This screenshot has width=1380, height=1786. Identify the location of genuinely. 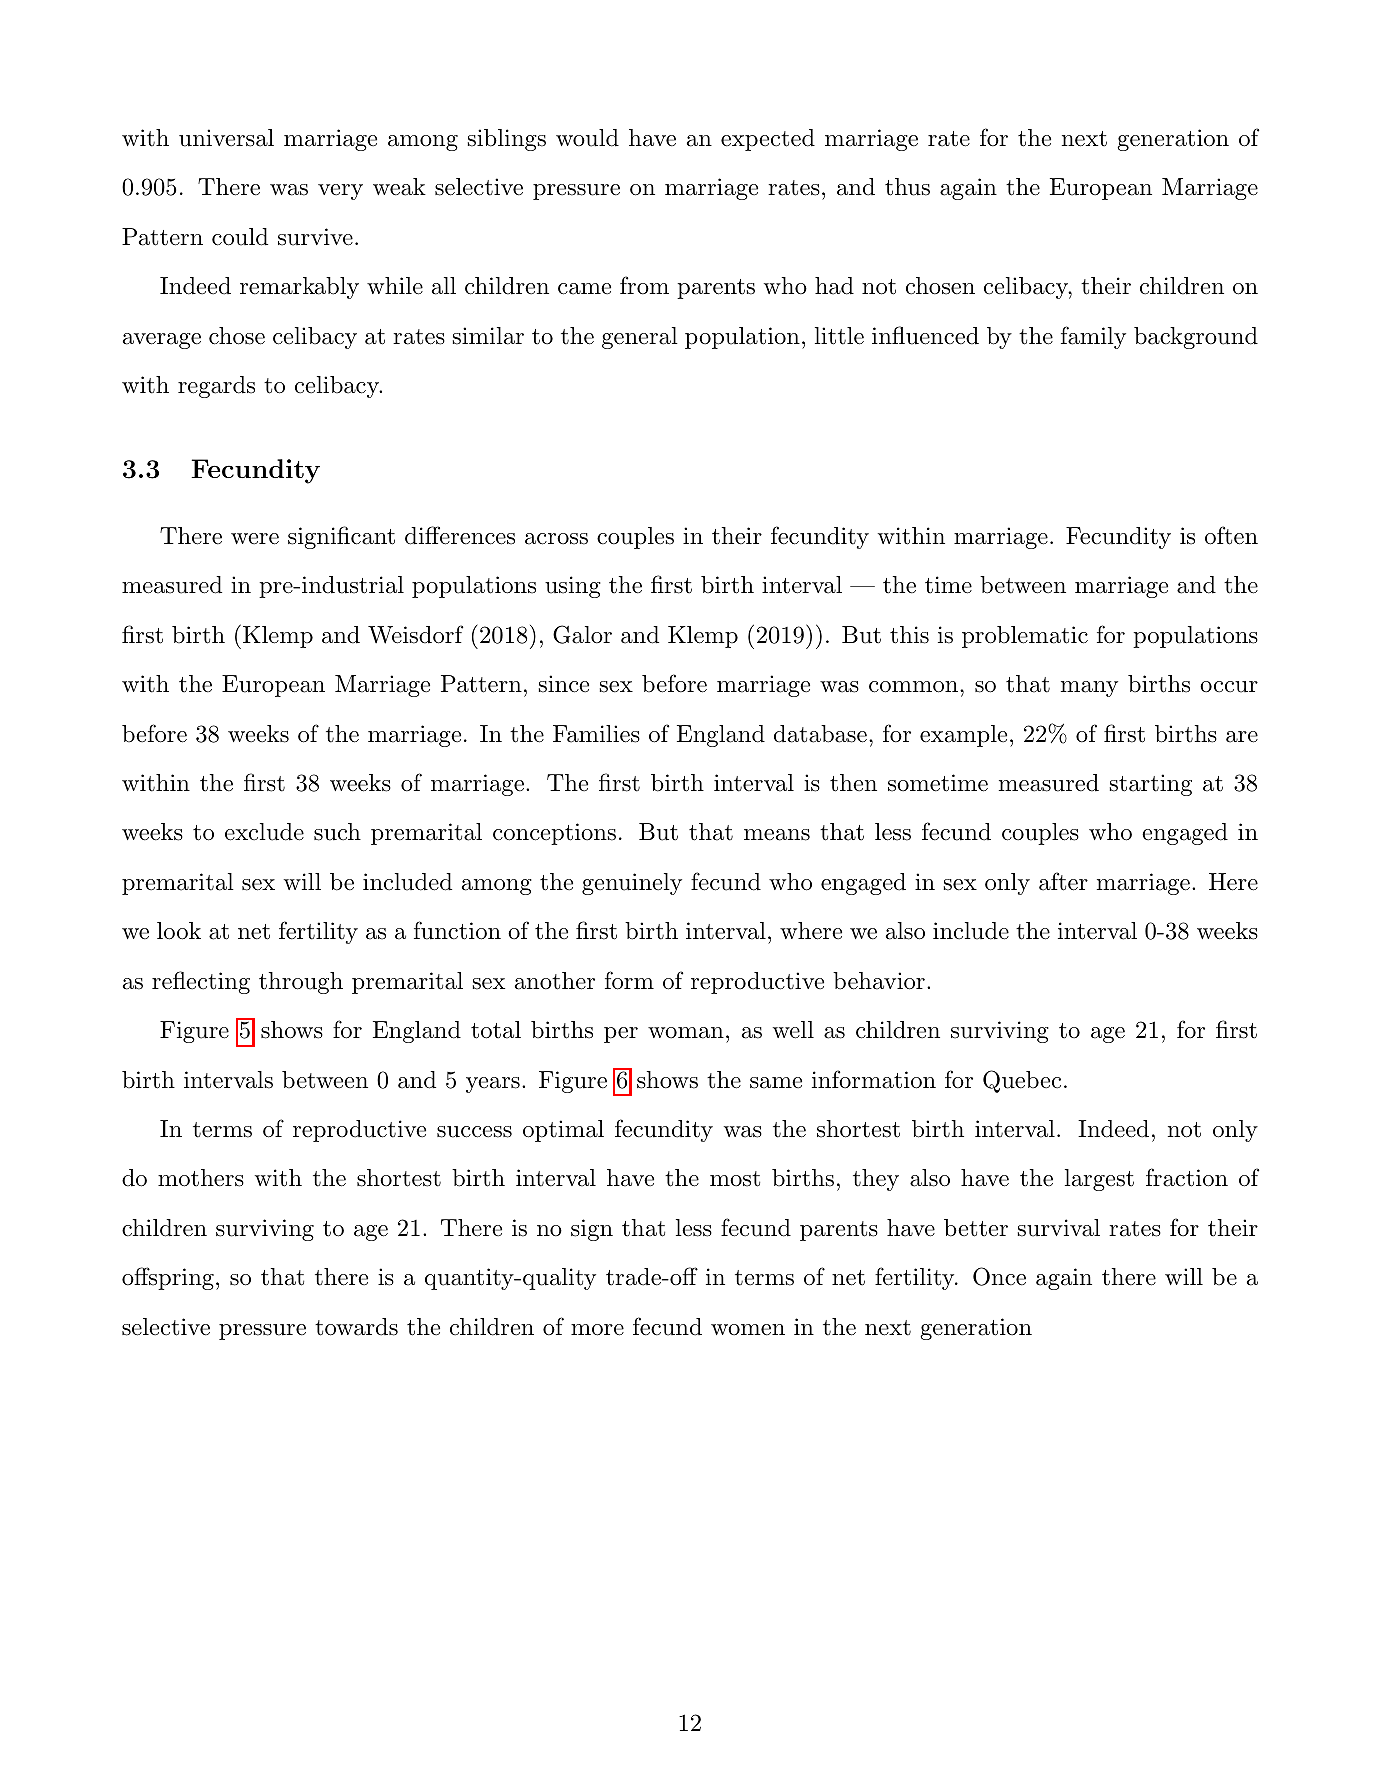
(632, 884).
